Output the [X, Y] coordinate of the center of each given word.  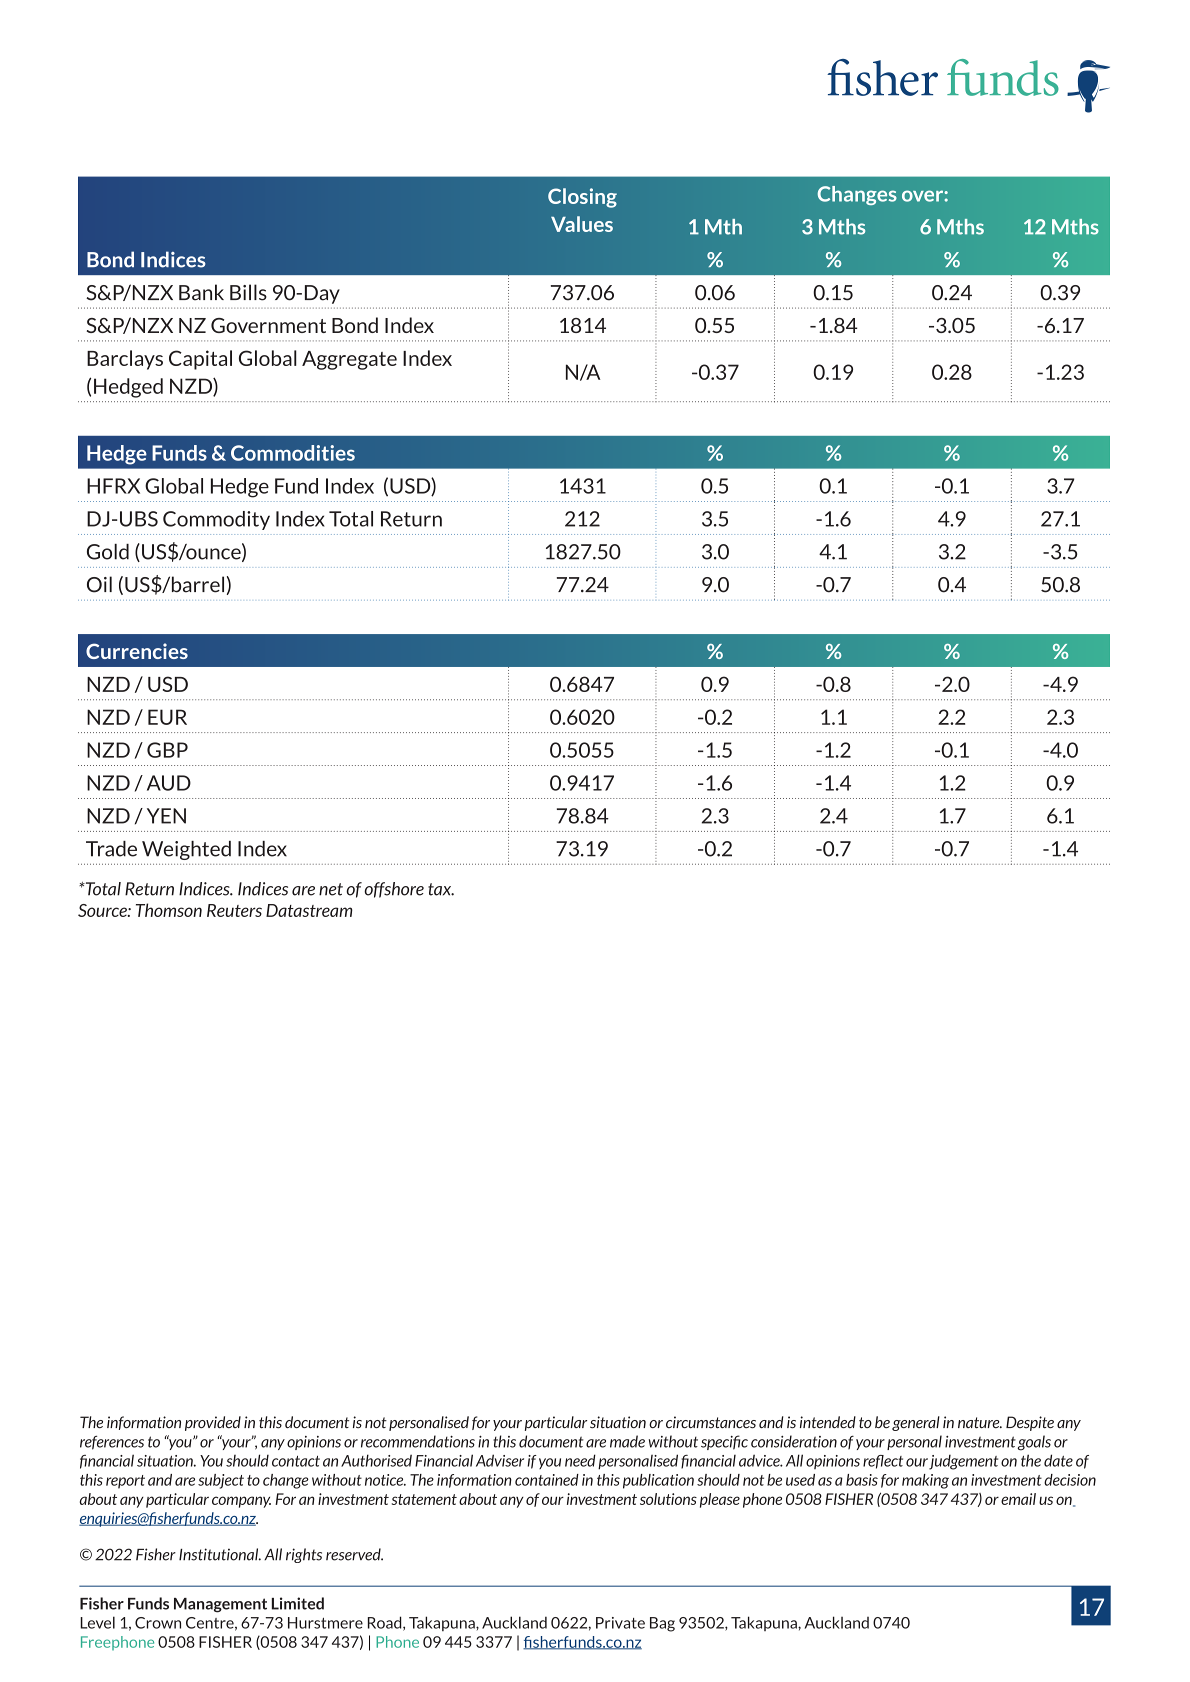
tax [441, 889]
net [331, 889]
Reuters [234, 910]
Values [582, 224]
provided [213, 1423]
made [627, 1441]
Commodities [293, 453]
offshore [394, 890]
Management [220, 1605]
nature [980, 1423]
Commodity [216, 520]
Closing [582, 198]
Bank [201, 292]
